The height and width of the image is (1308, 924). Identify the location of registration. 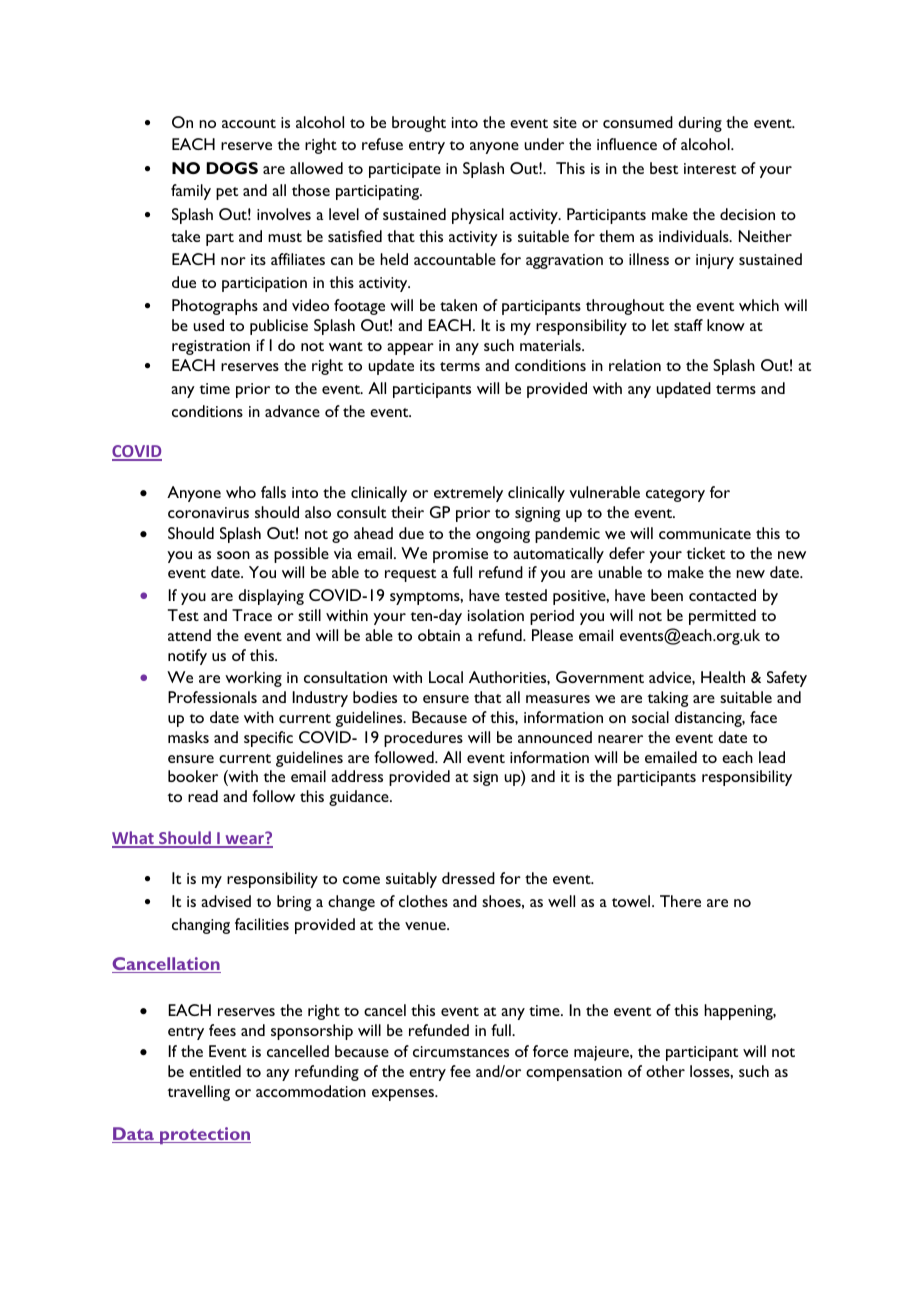
(211, 347).
